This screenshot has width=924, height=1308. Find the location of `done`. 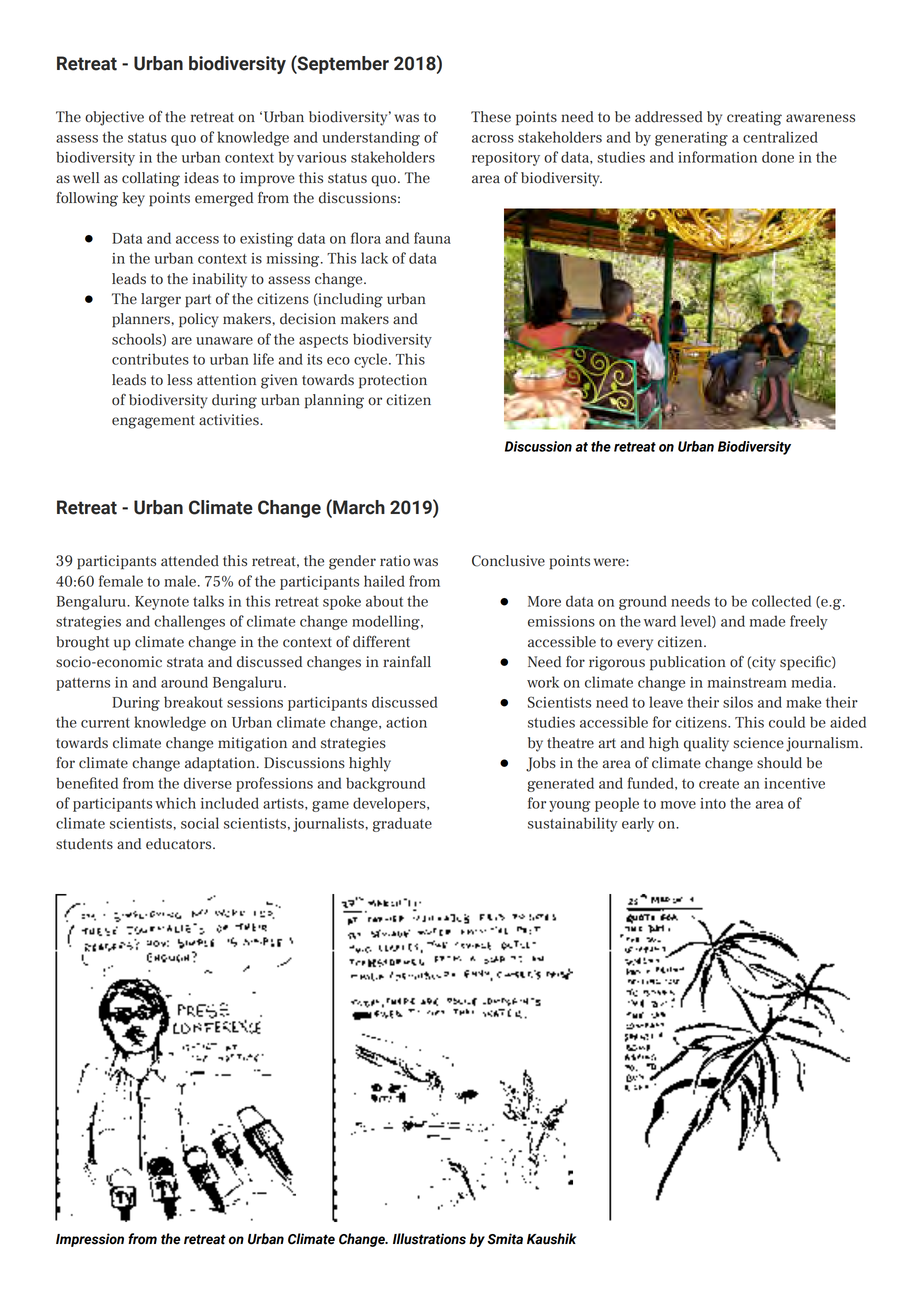

done is located at coordinates (778, 157).
